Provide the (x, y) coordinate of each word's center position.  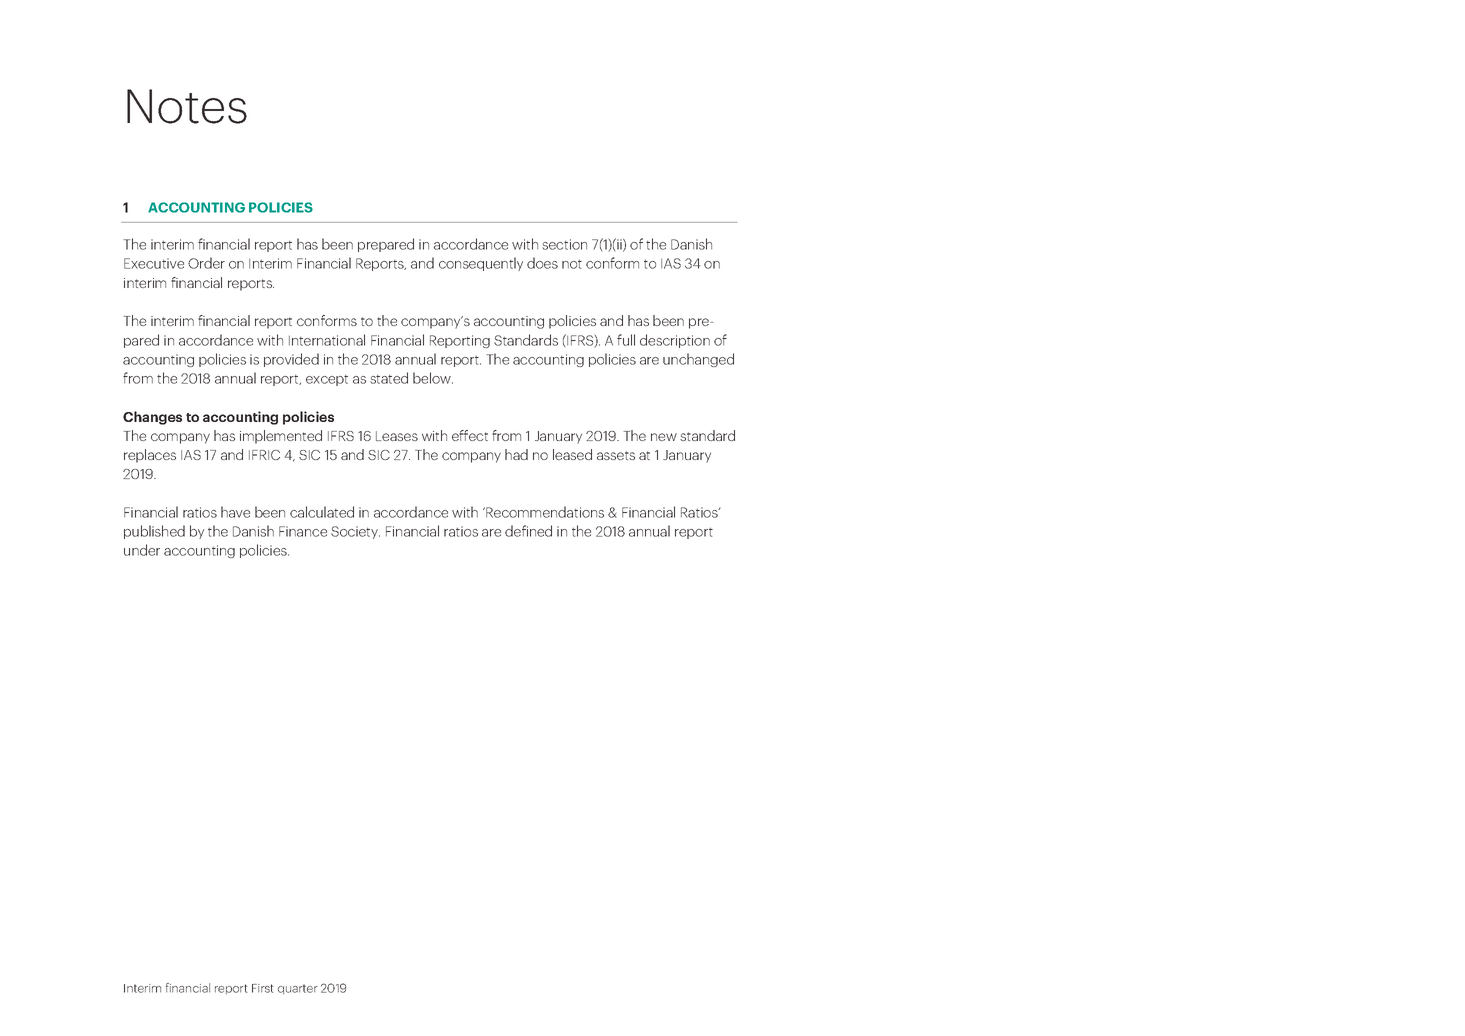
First (262, 988)
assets (616, 455)
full (626, 340)
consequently (481, 264)
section (564, 244)
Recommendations (544, 512)
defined (528, 531)
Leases (397, 436)
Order (206, 263)
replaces (150, 456)
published (154, 532)
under (142, 550)
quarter (298, 989)
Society (355, 532)
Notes (187, 106)
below (433, 378)
